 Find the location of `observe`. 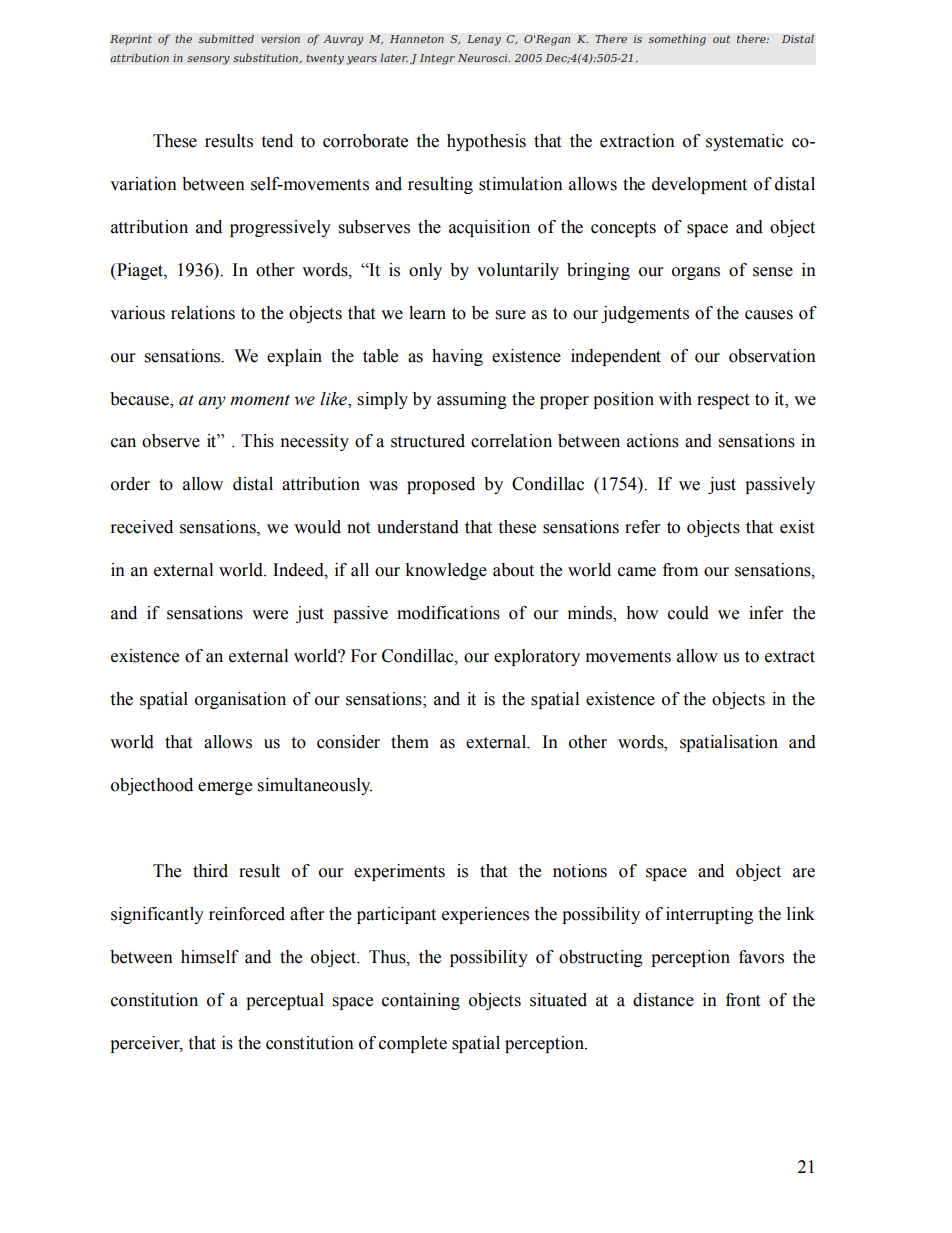

observe is located at coordinates (171, 441).
